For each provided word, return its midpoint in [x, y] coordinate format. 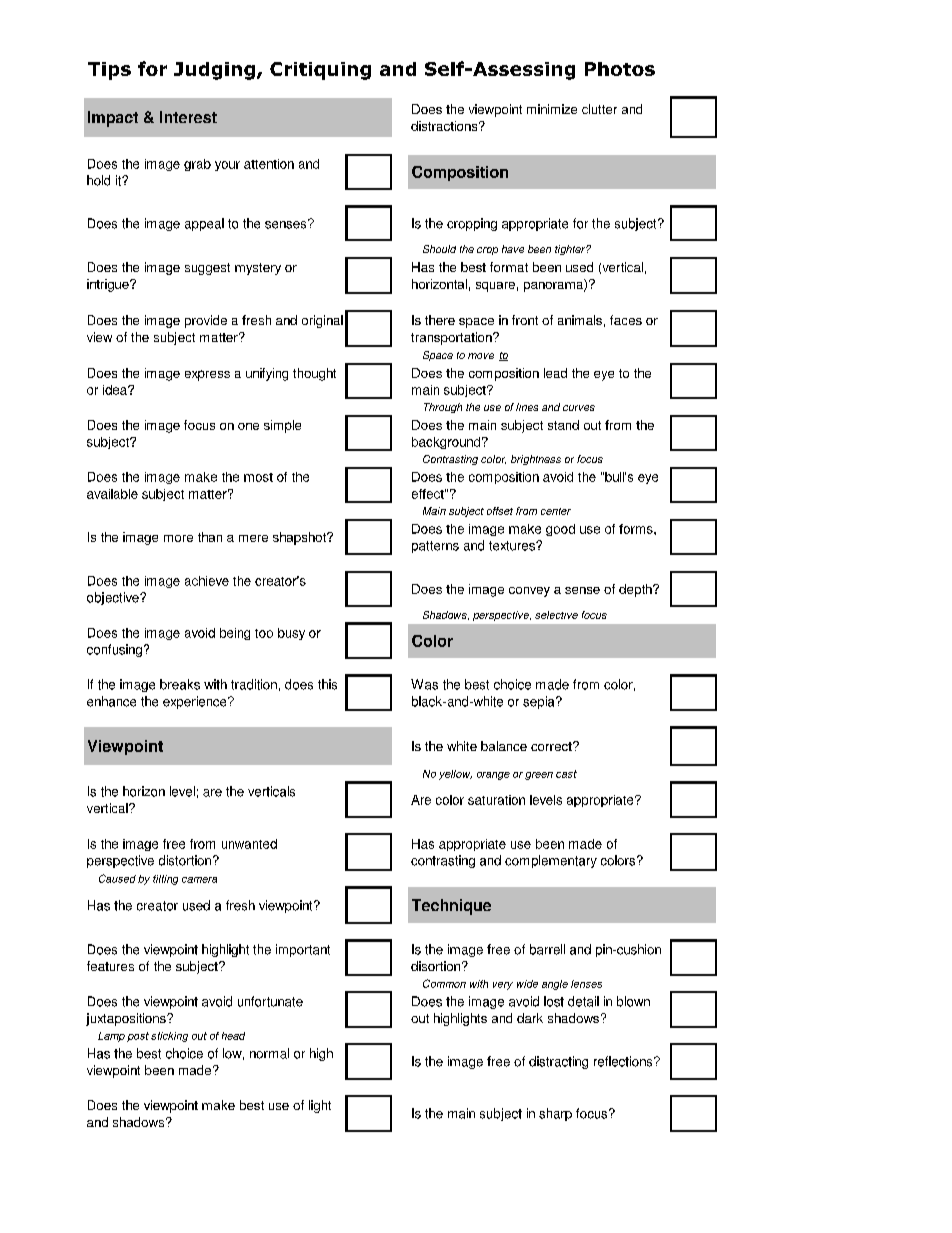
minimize [552, 109]
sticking [169, 1037]
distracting [558, 1062]
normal [269, 1053]
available [112, 494]
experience [196, 702]
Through [443, 408]
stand [563, 425]
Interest [188, 117]
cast [566, 774]
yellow [455, 775]
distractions [445, 126]
